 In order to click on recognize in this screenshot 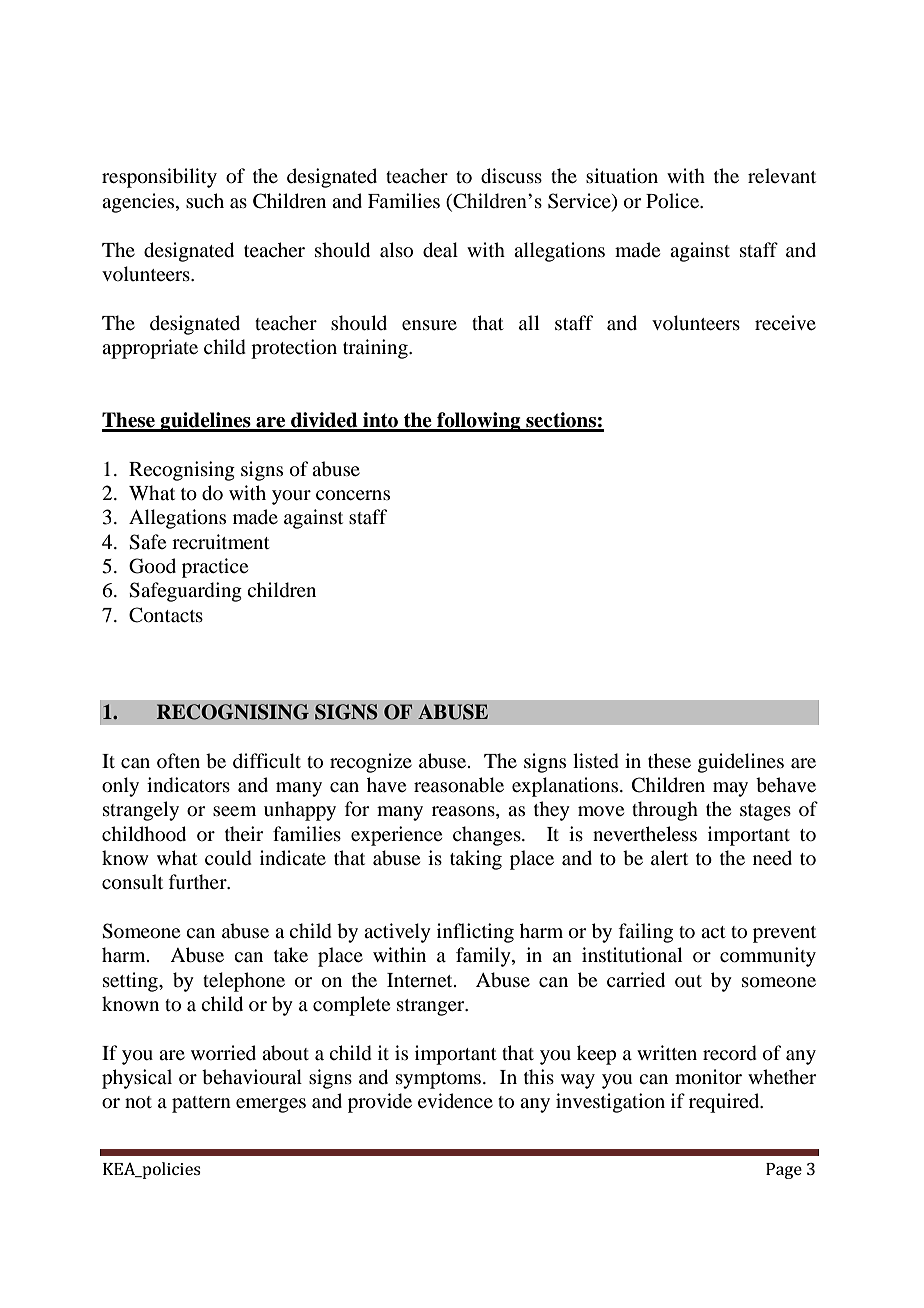, I will do `click(371, 763)`.
